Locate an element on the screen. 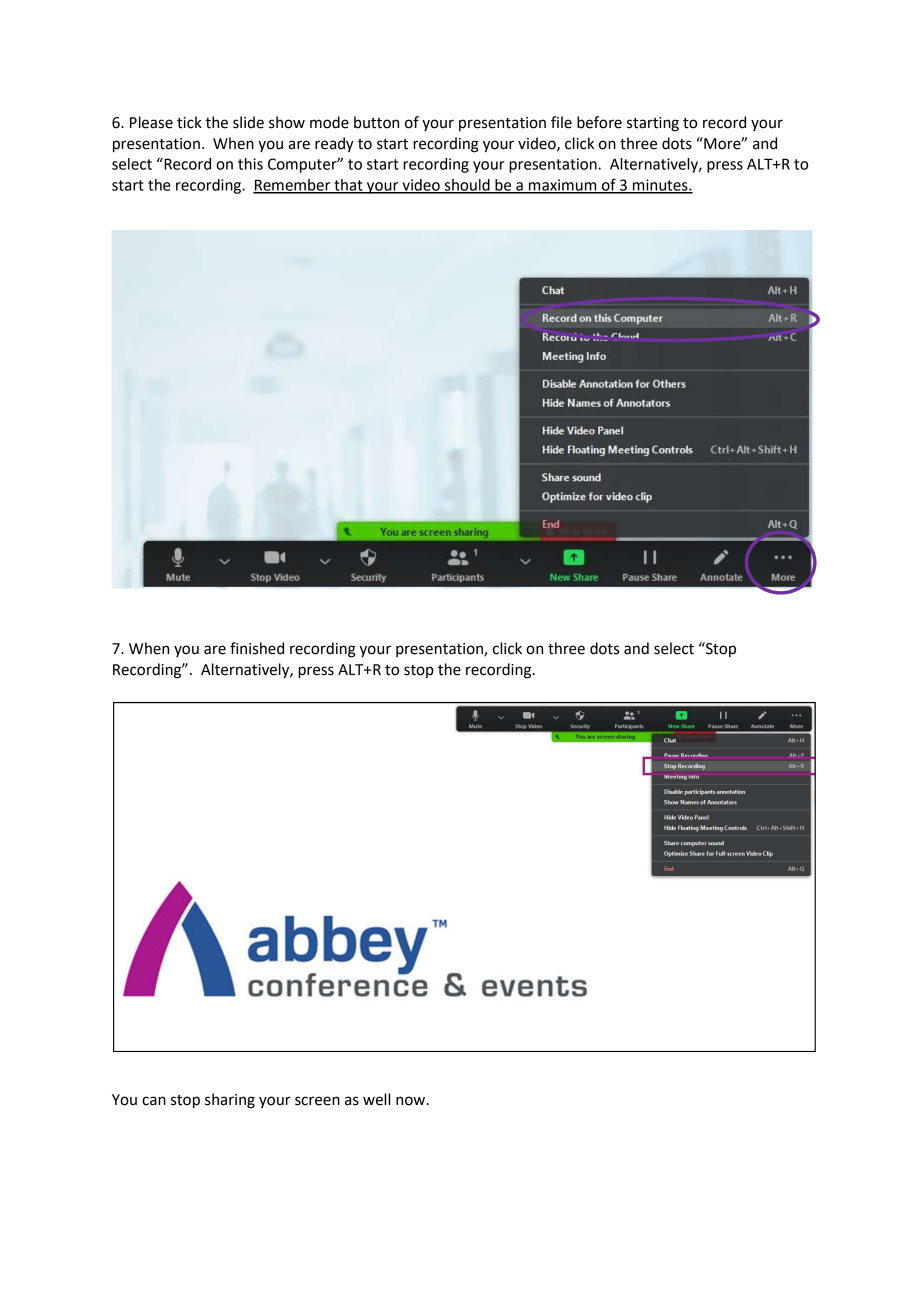 The image size is (924, 1308). now is located at coordinates (412, 1101).
